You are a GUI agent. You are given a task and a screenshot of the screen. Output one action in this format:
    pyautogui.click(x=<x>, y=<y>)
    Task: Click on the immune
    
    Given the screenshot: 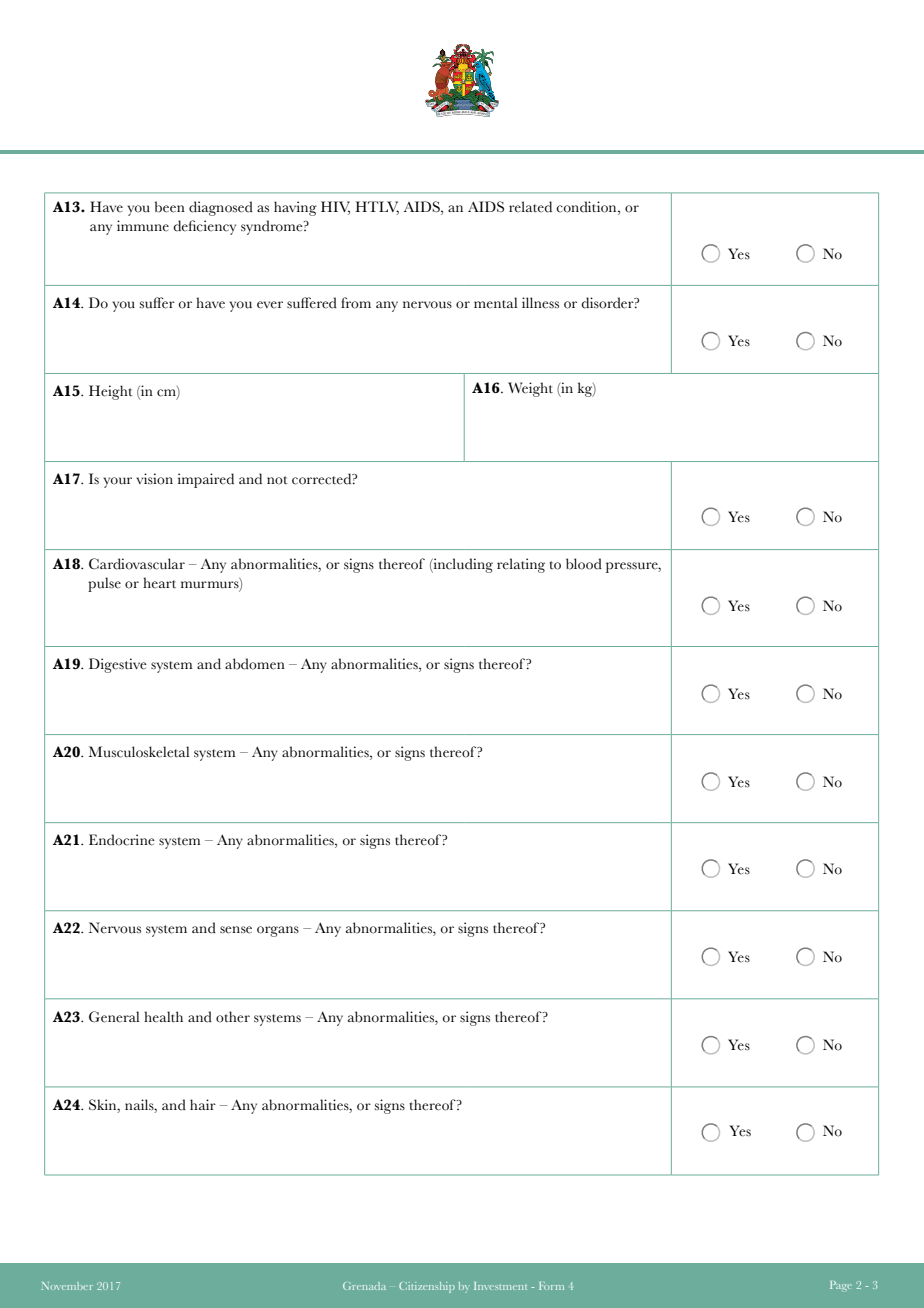 What is the action you would take?
    pyautogui.click(x=143, y=226)
